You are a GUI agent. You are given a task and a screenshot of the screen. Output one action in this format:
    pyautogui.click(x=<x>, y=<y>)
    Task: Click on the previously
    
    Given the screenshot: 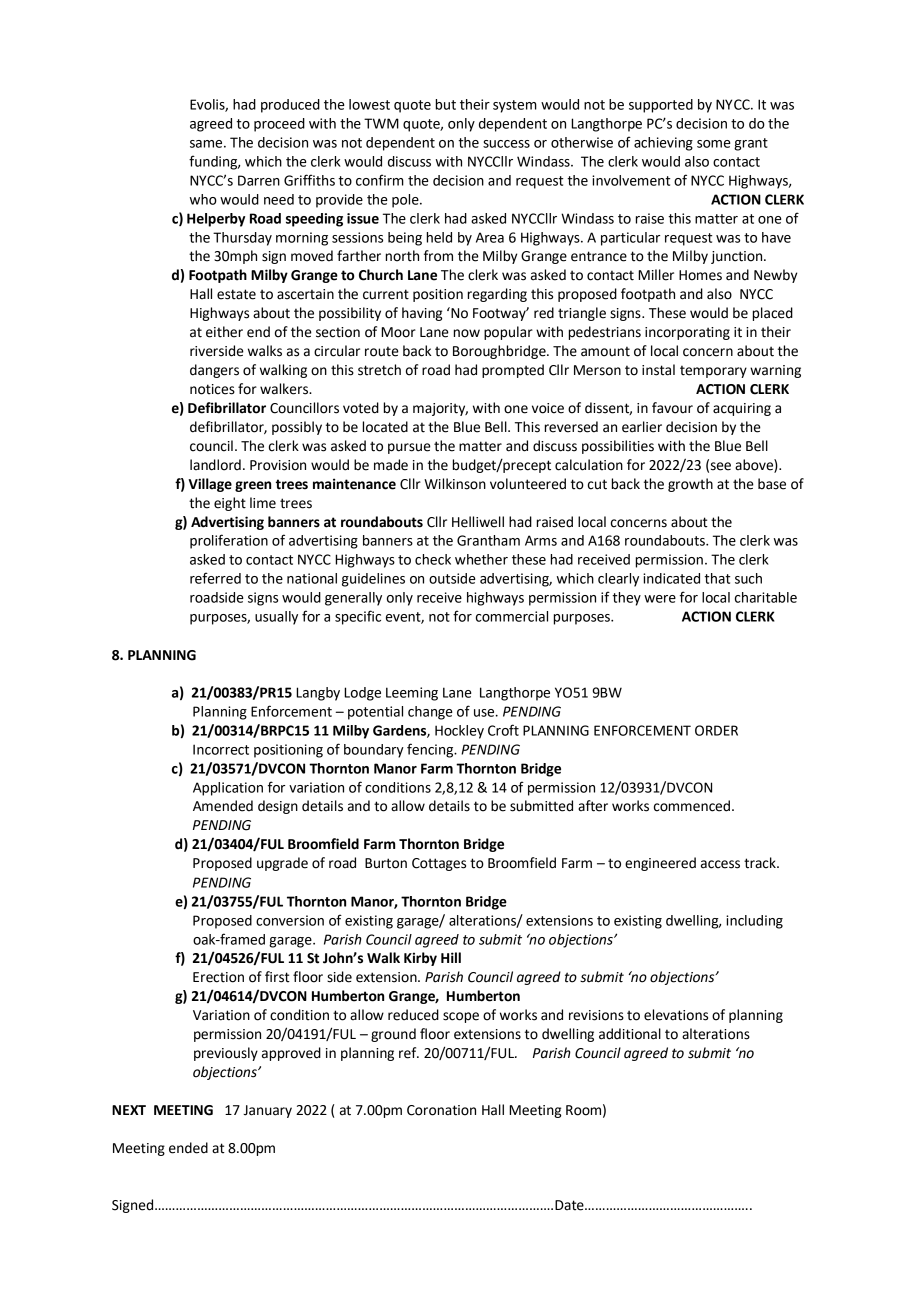 What is the action you would take?
    pyautogui.click(x=226, y=1054)
